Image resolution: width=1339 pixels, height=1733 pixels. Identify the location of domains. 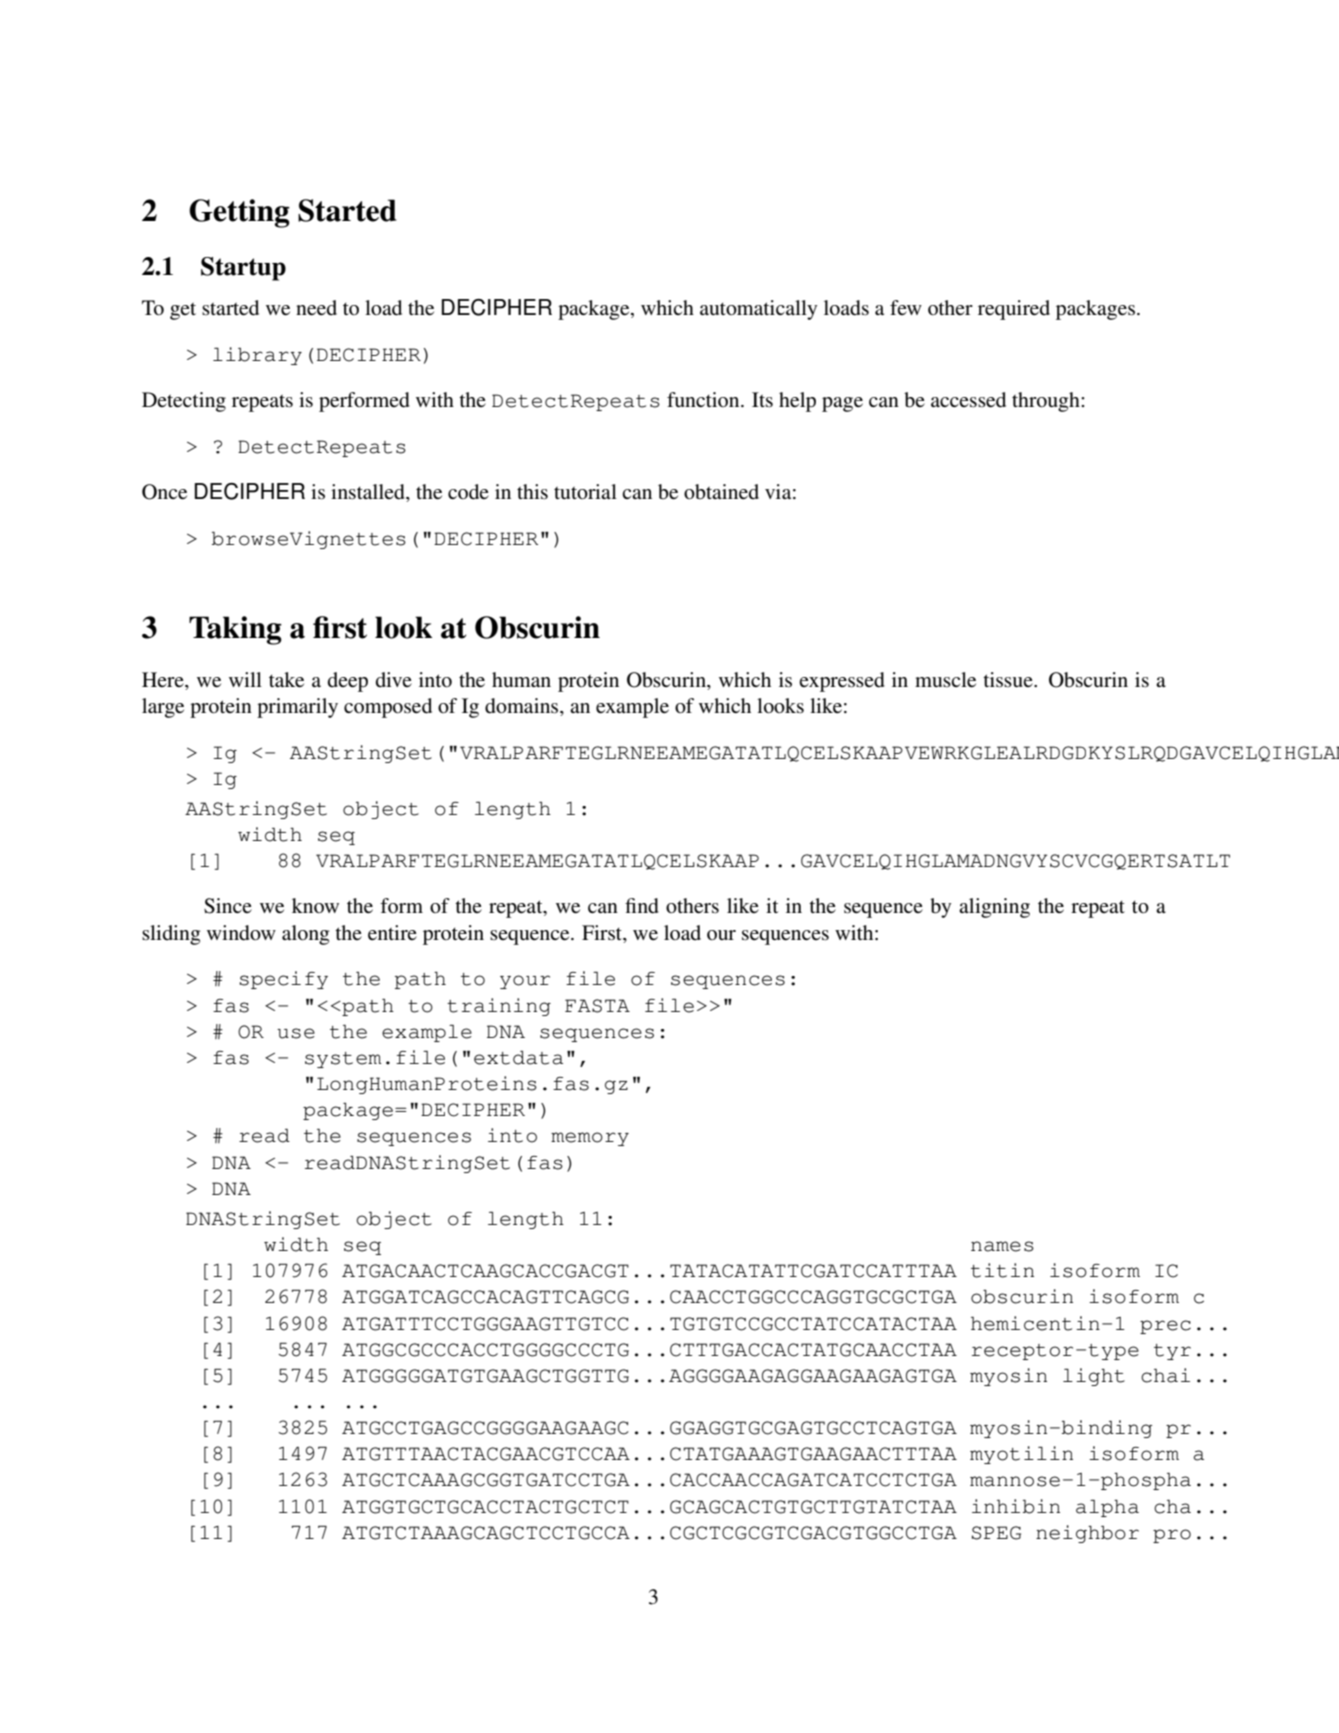
(523, 707).
